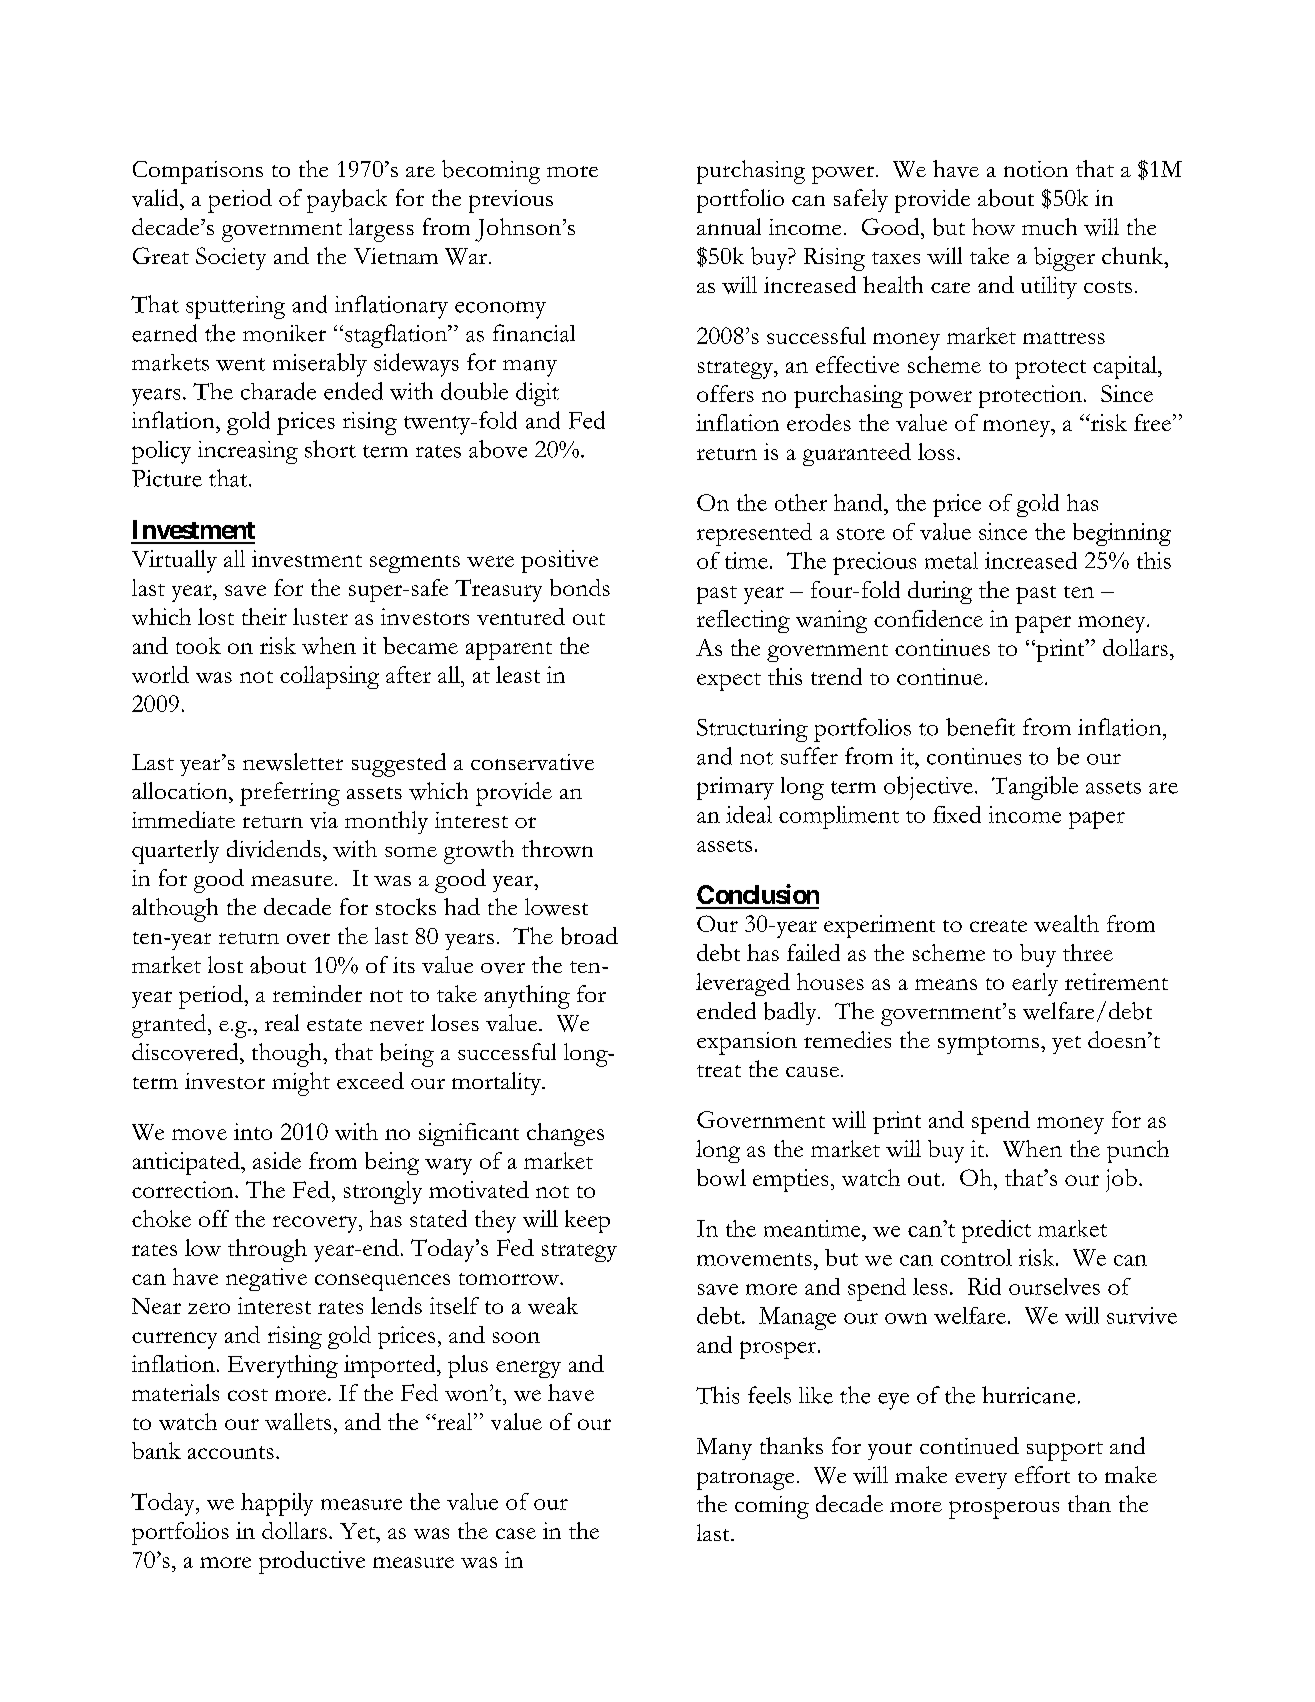  What do you see at coordinates (988, 1045) in the document?
I see `symptoms` at bounding box center [988, 1045].
